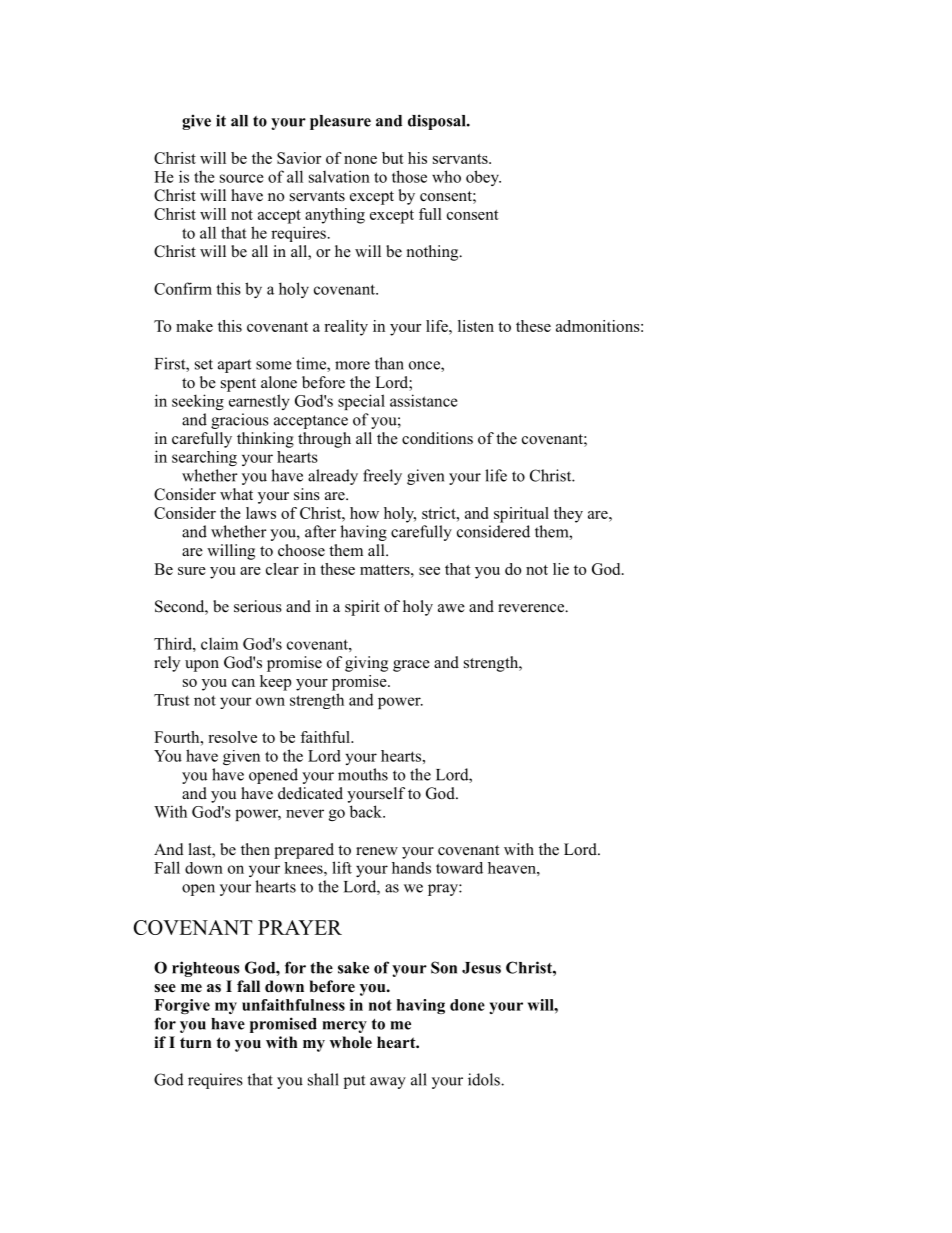 This screenshot has width=952, height=1233. I want to click on lie, so click(561, 569).
